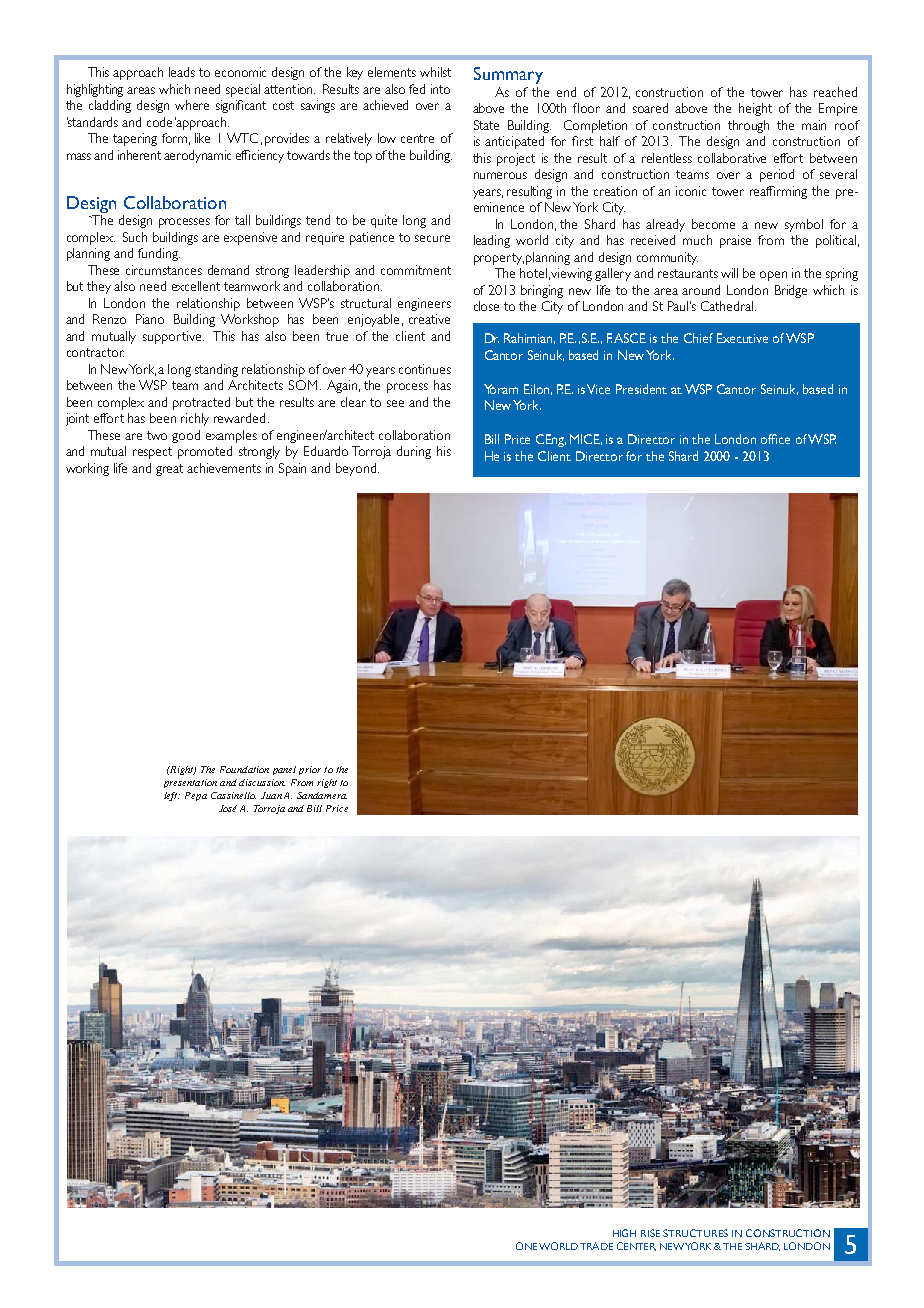 This image has height=1308, width=924. What do you see at coordinates (775, 439) in the image?
I see `office` at bounding box center [775, 439].
